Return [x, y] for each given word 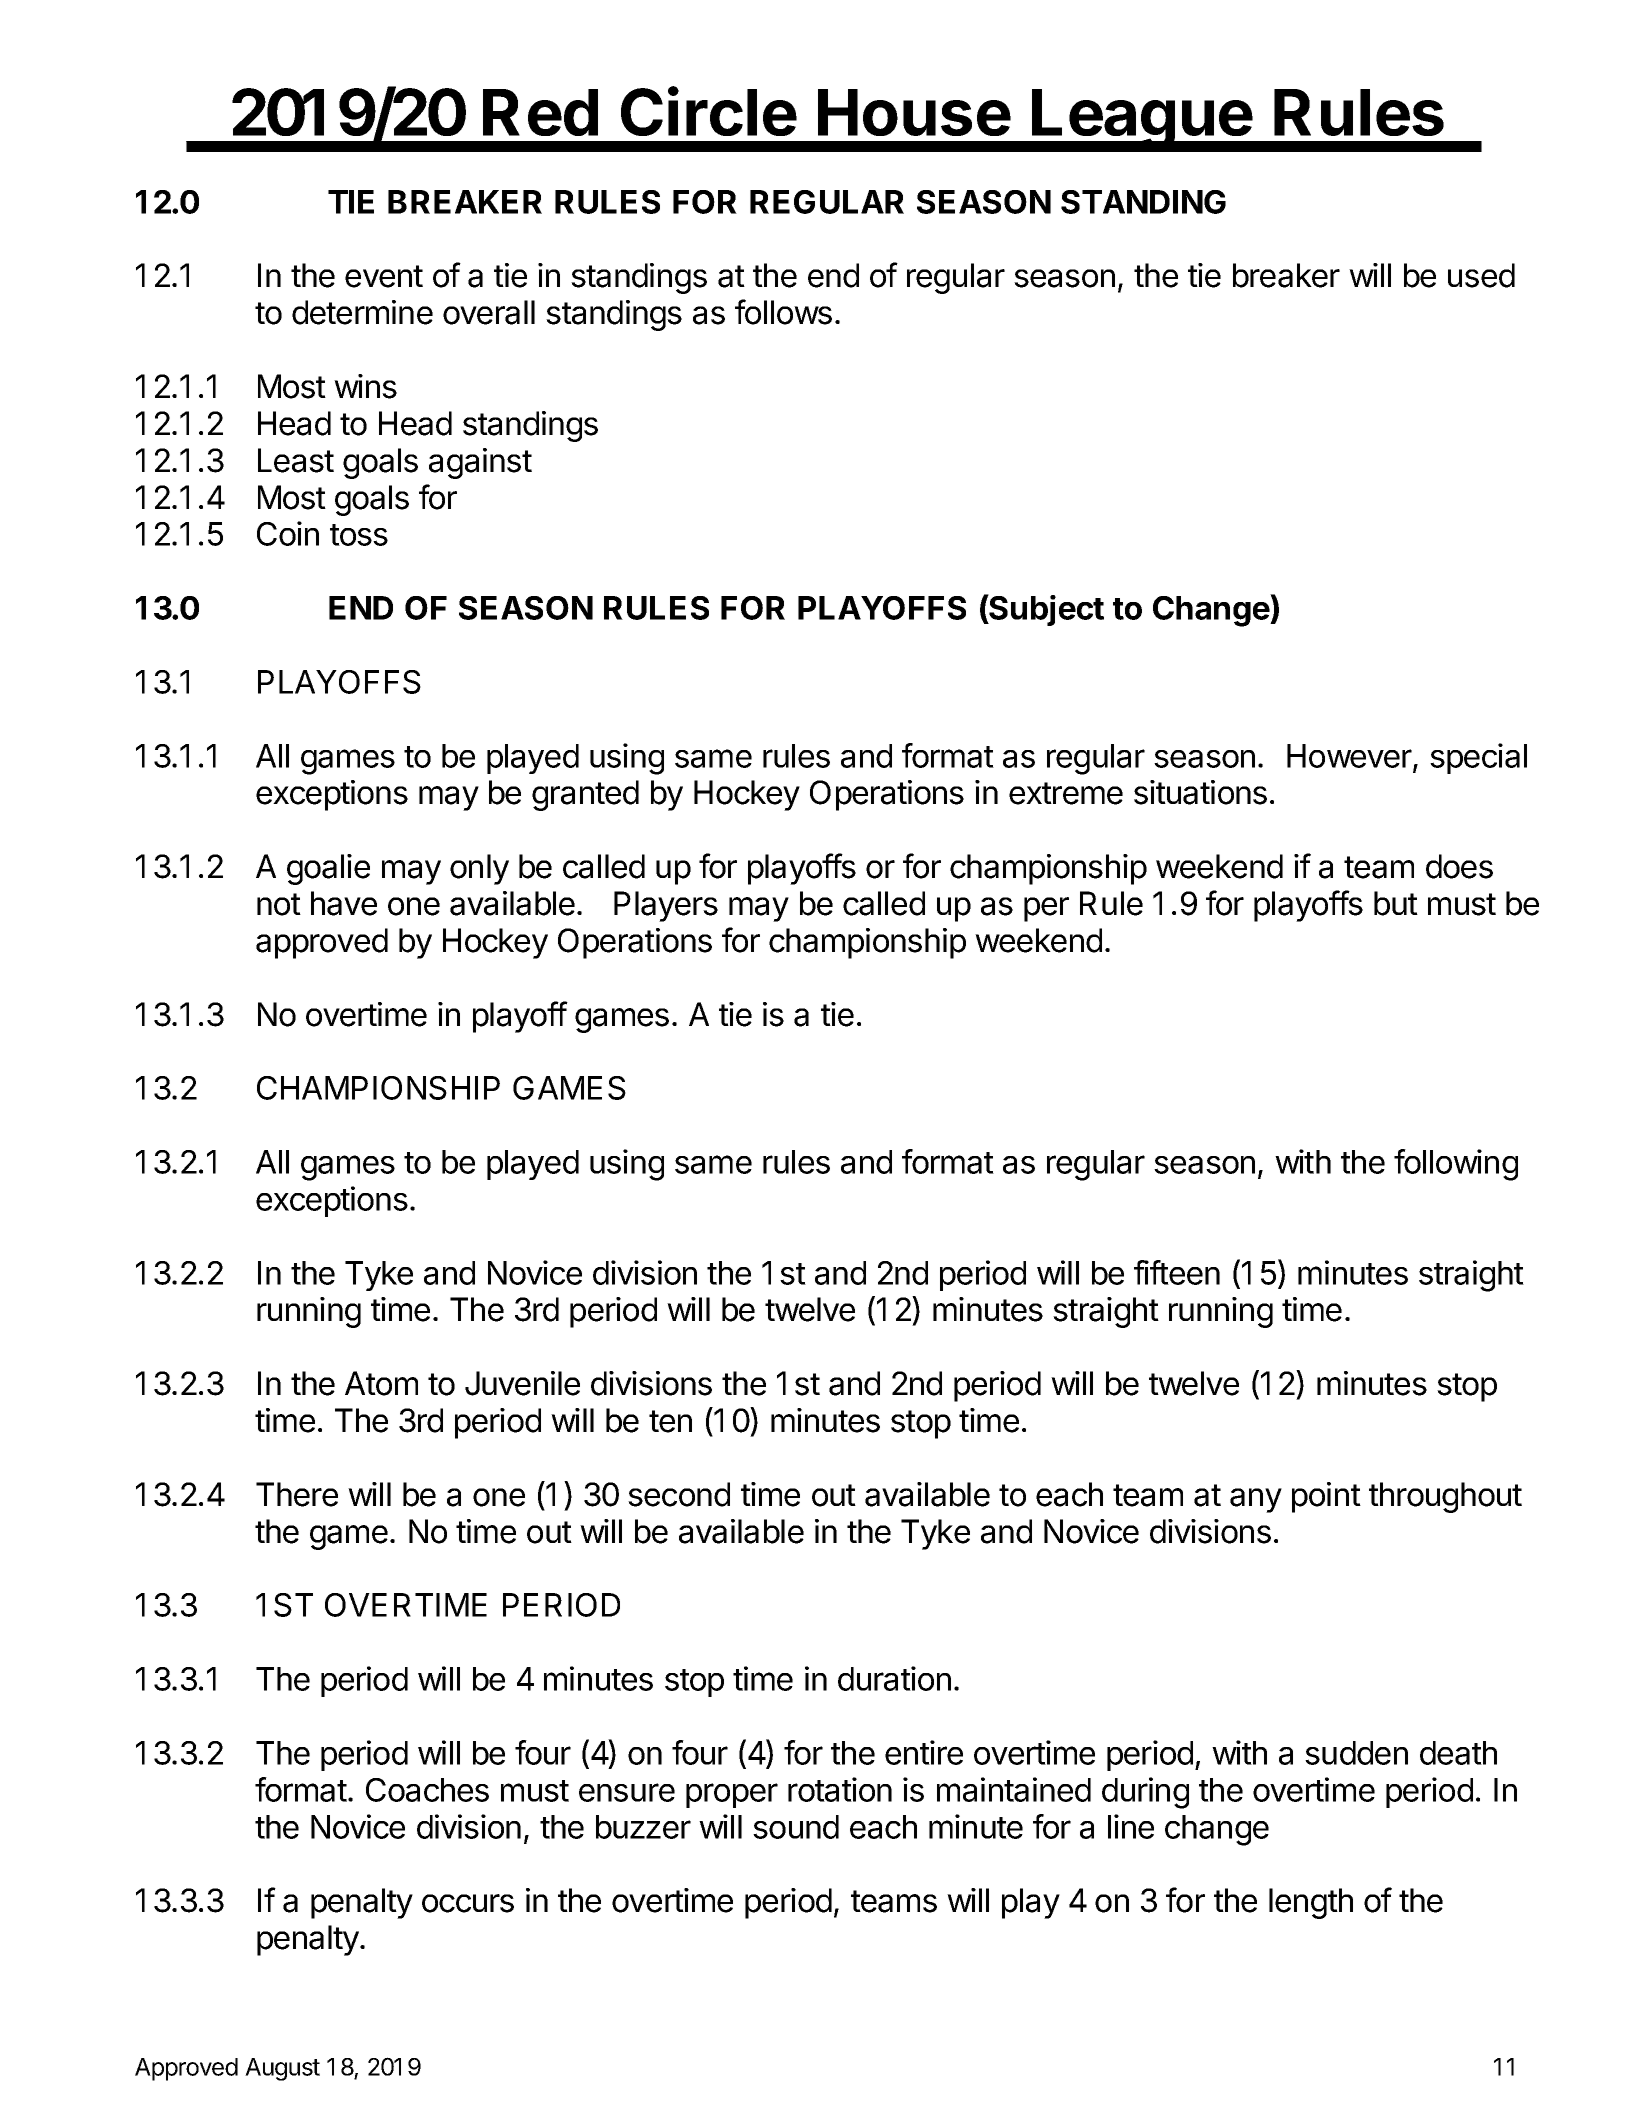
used [1481, 275]
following [1456, 1165]
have [344, 903]
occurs [468, 1903]
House [914, 112]
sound [796, 1827]
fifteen [1177, 1272]
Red [540, 112]
